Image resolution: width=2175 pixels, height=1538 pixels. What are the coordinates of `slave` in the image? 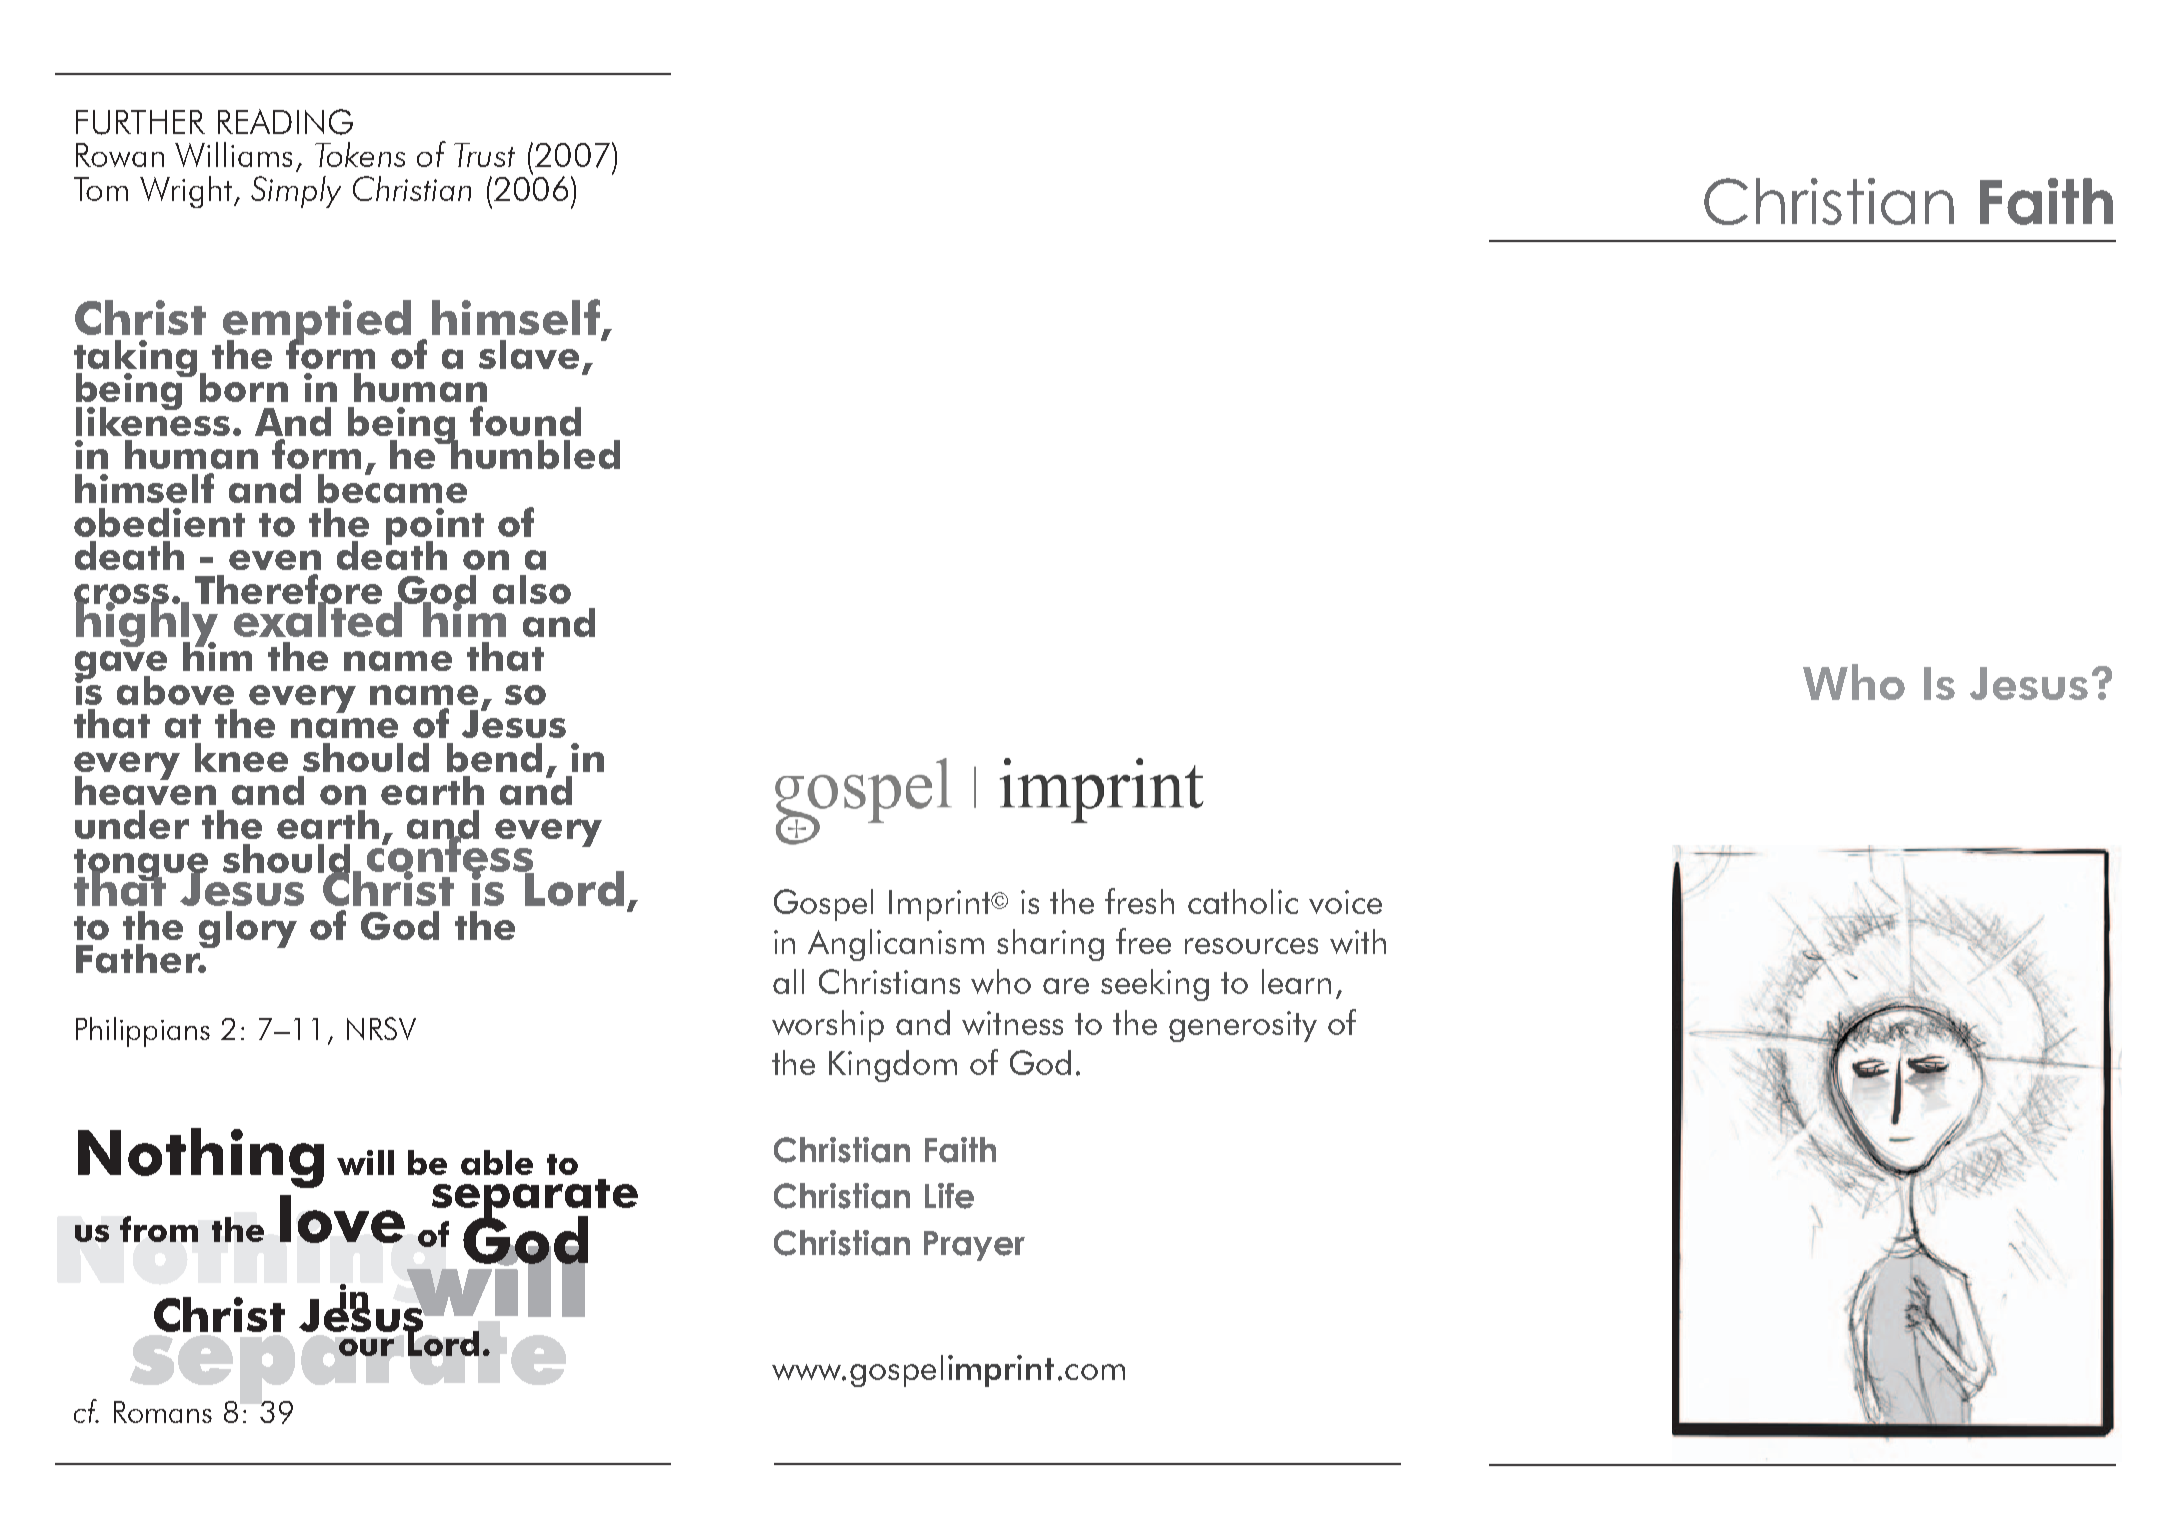 It's located at (529, 354).
